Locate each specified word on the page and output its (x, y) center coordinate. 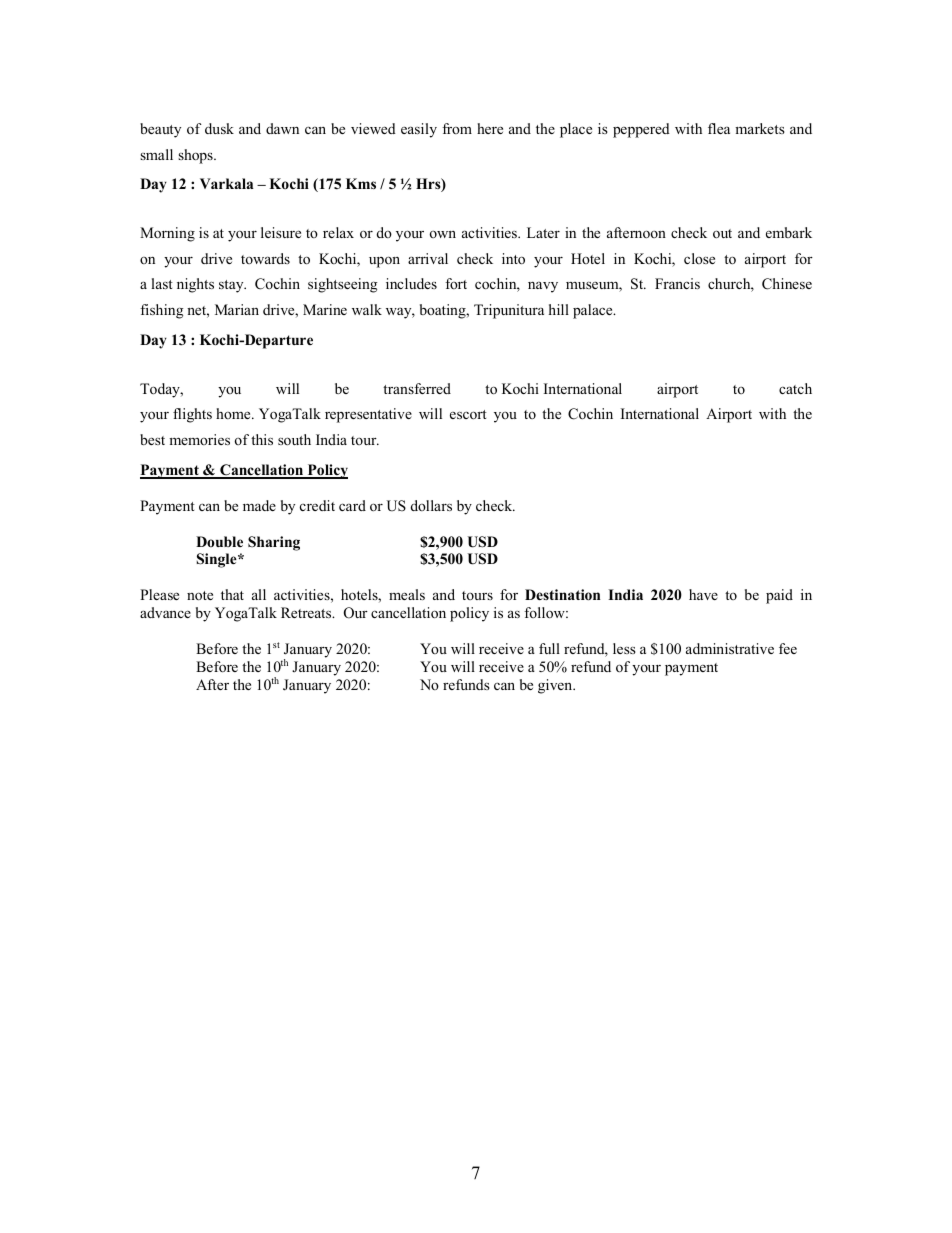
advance (165, 612)
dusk (219, 128)
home (234, 413)
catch (795, 388)
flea (719, 128)
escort (468, 414)
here (490, 128)
